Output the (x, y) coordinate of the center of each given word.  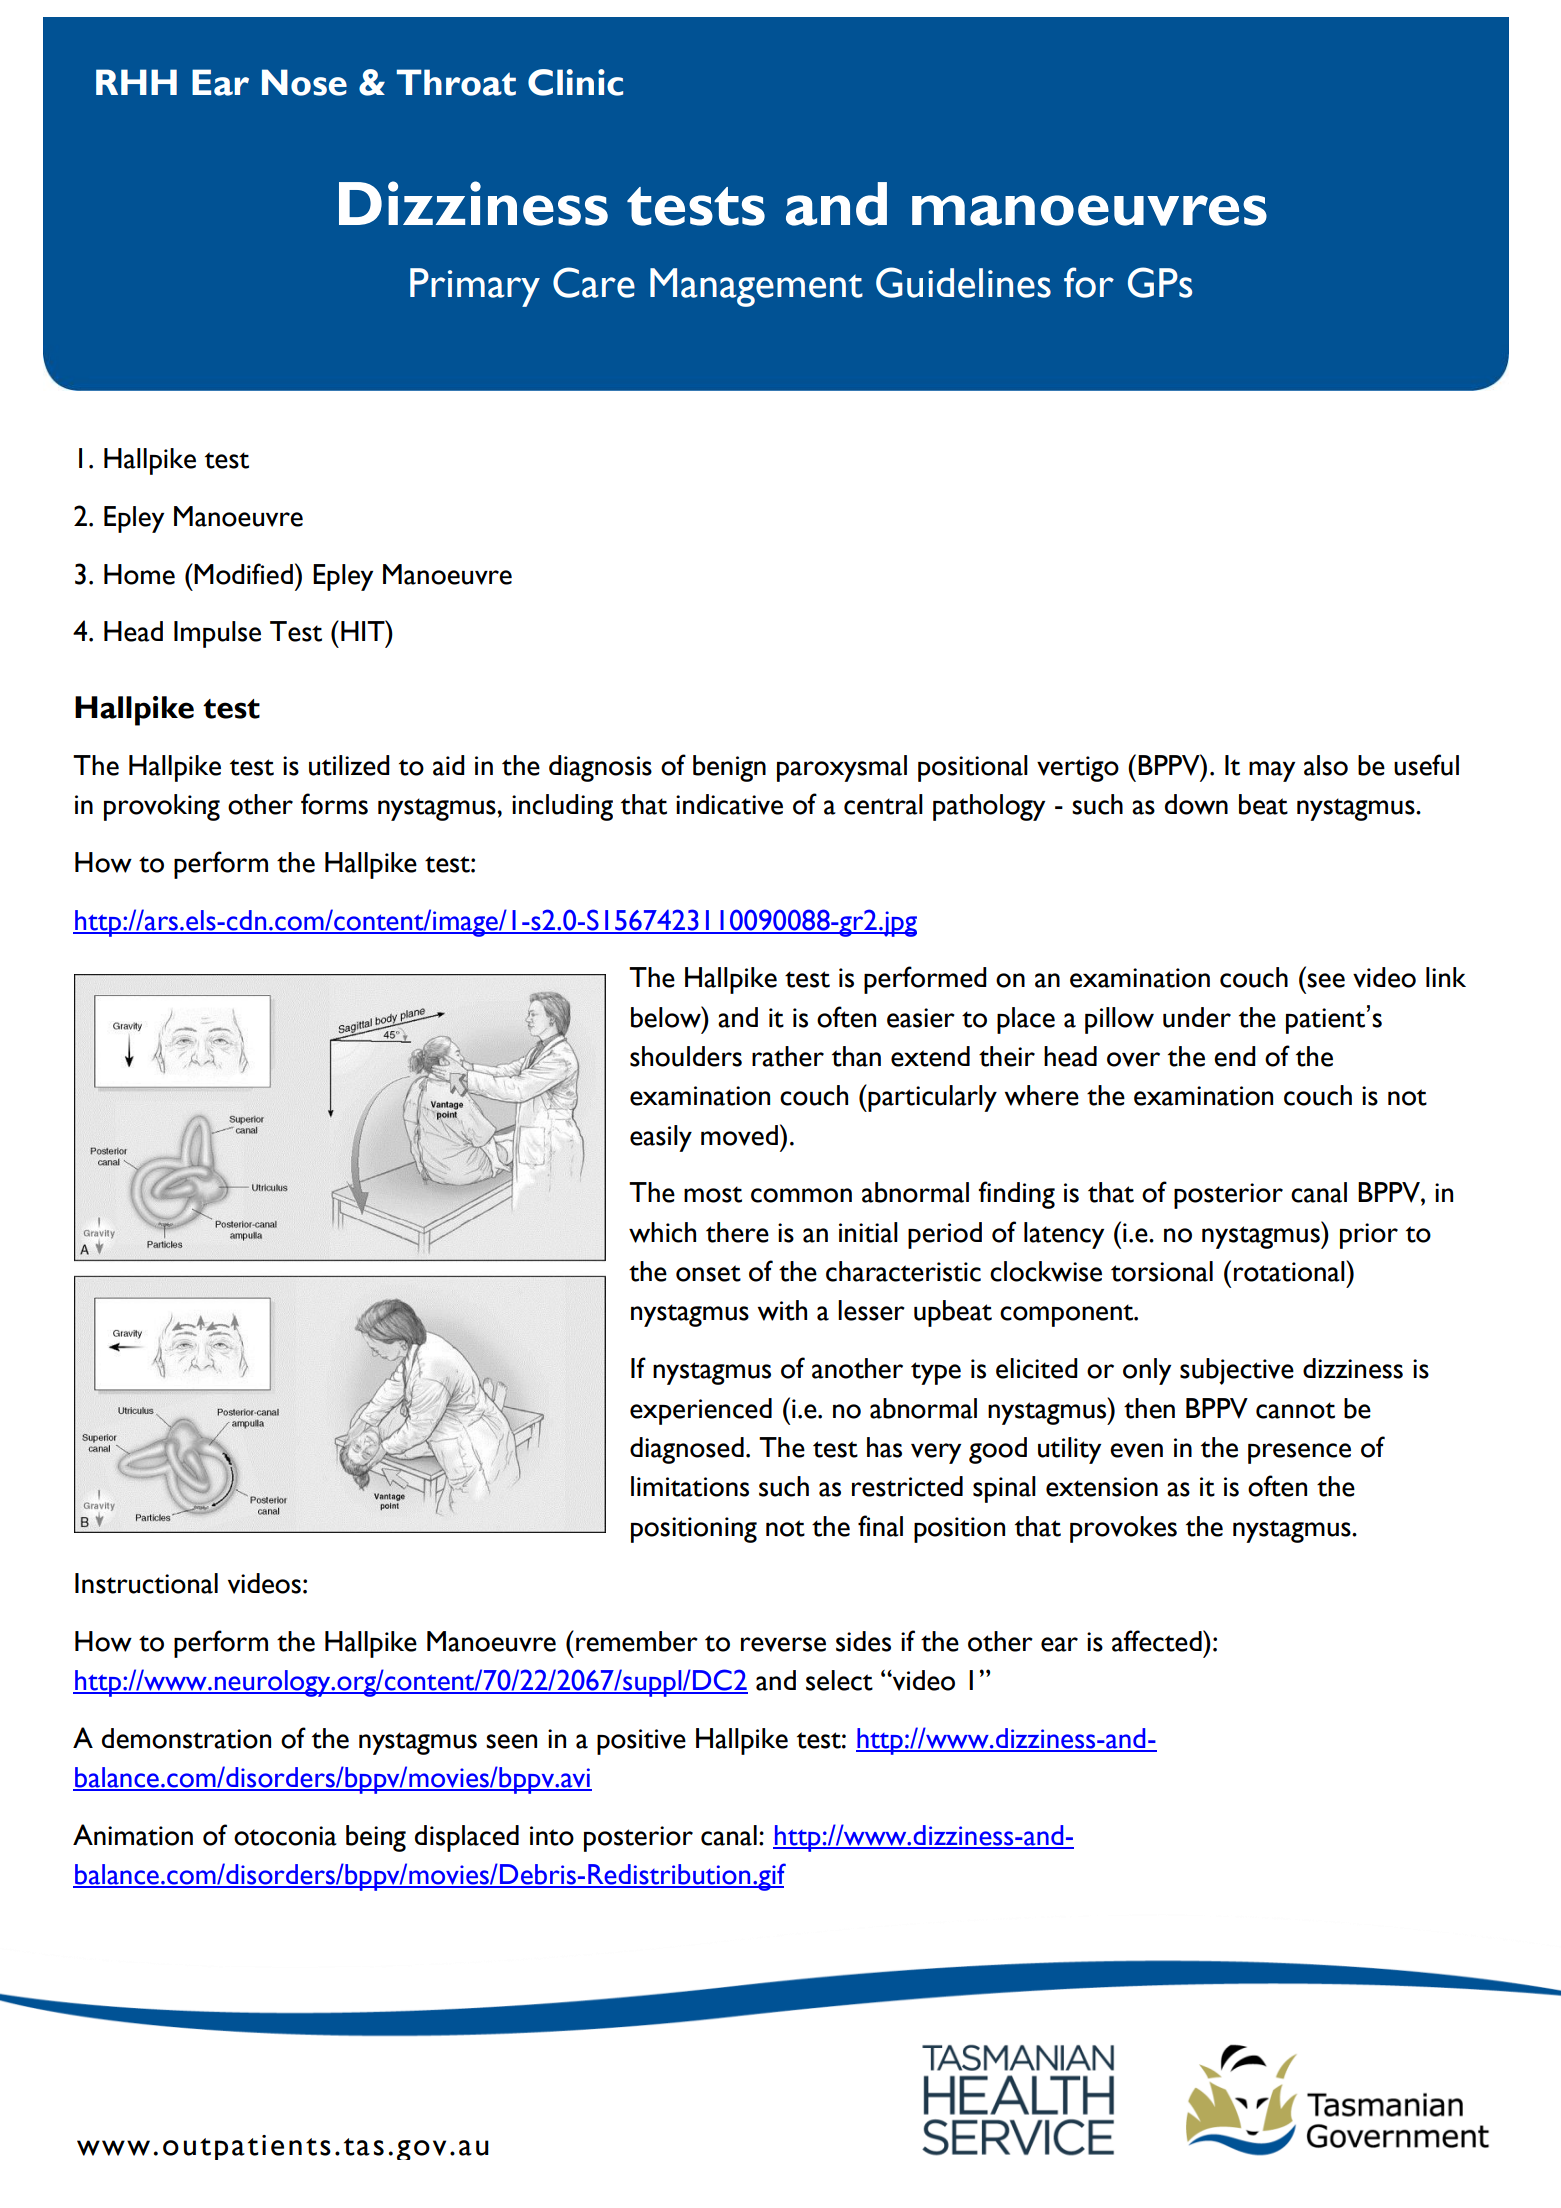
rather (788, 1056)
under (1197, 1017)
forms (334, 804)
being (376, 1838)
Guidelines (963, 282)
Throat (456, 82)
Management (756, 287)
